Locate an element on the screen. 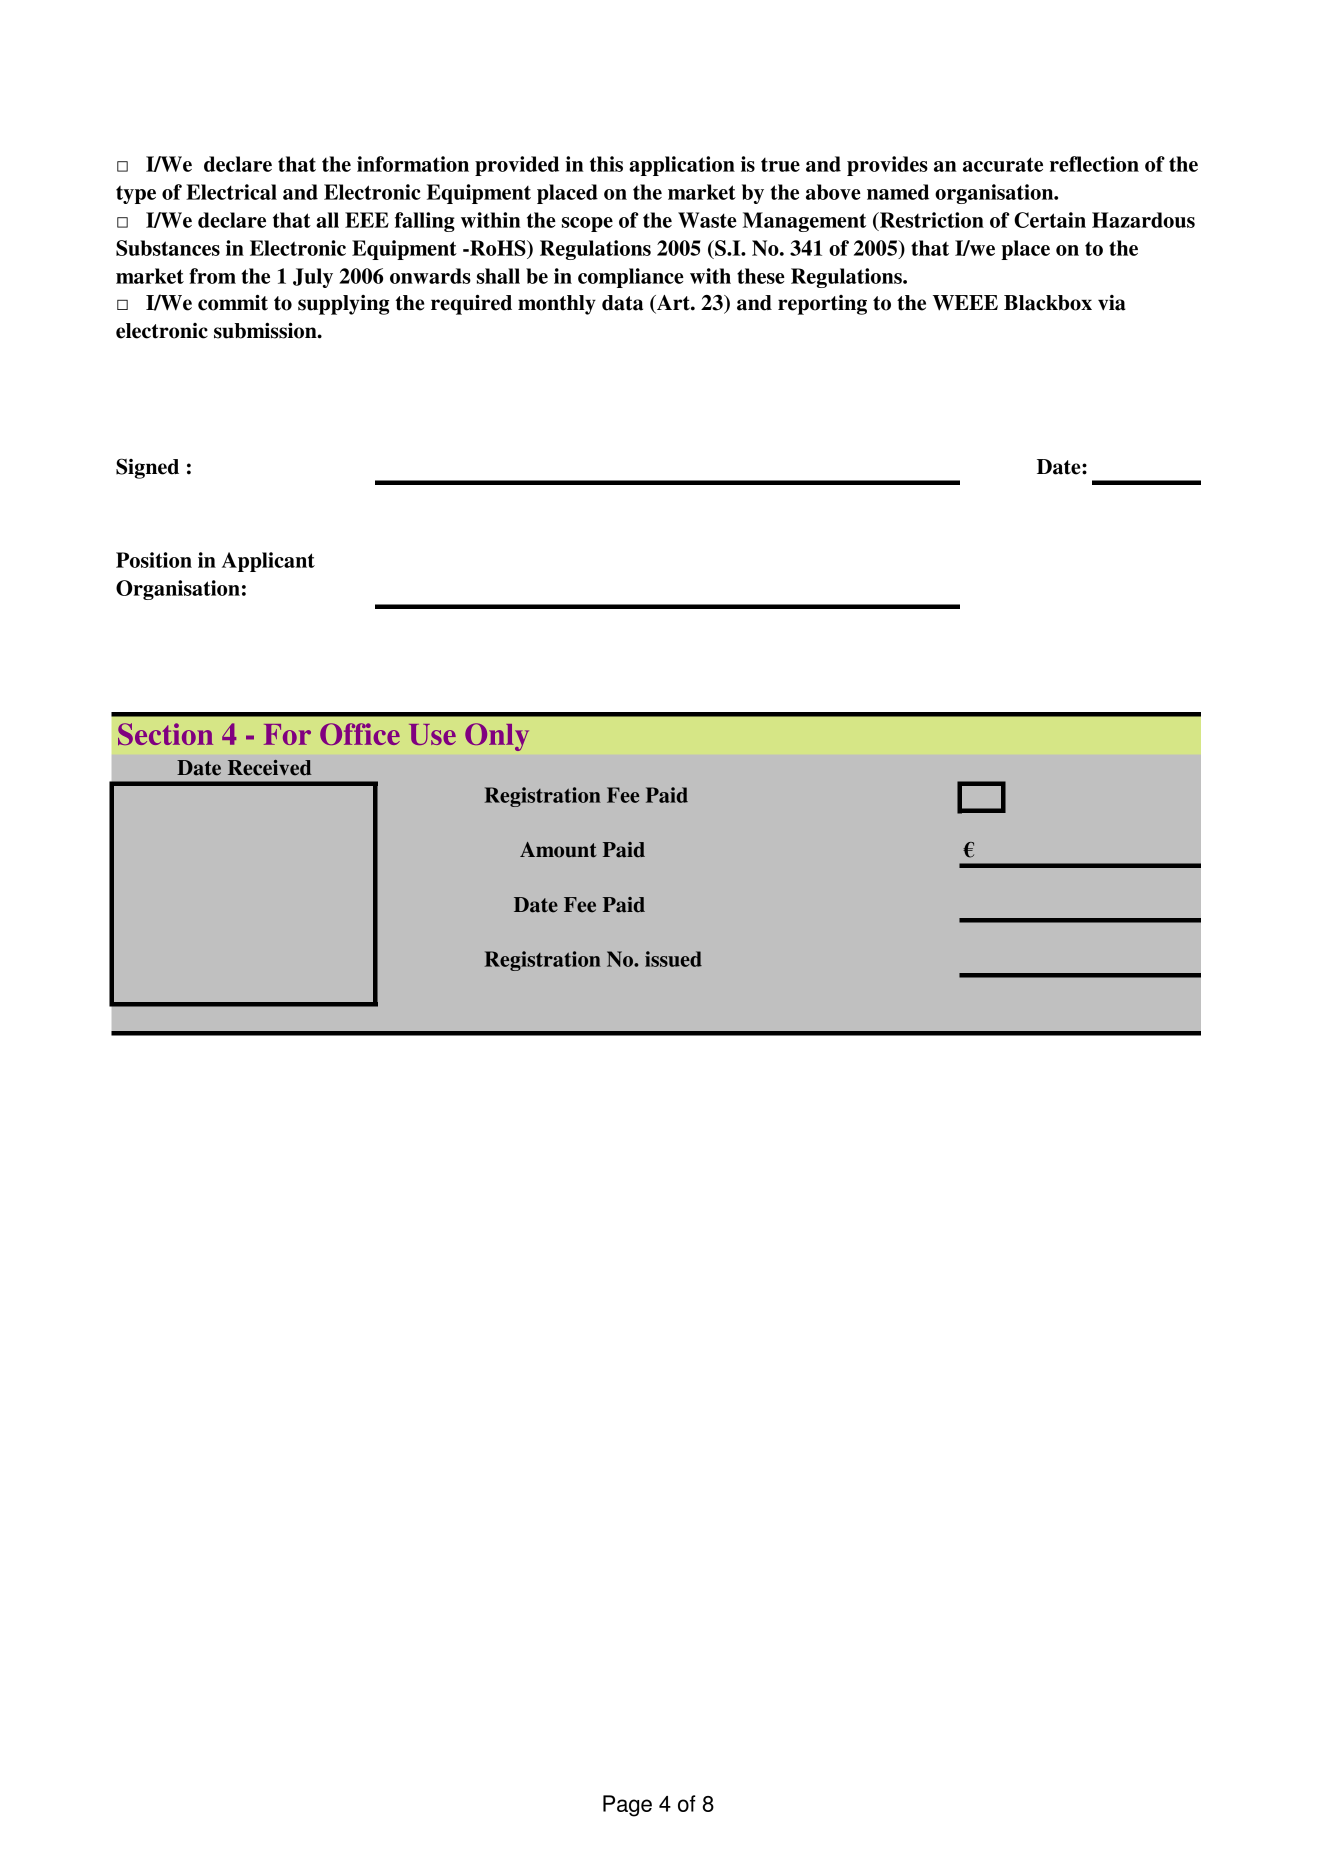 The height and width of the screenshot is (1865, 1318). Certain is located at coordinates (1050, 220).
